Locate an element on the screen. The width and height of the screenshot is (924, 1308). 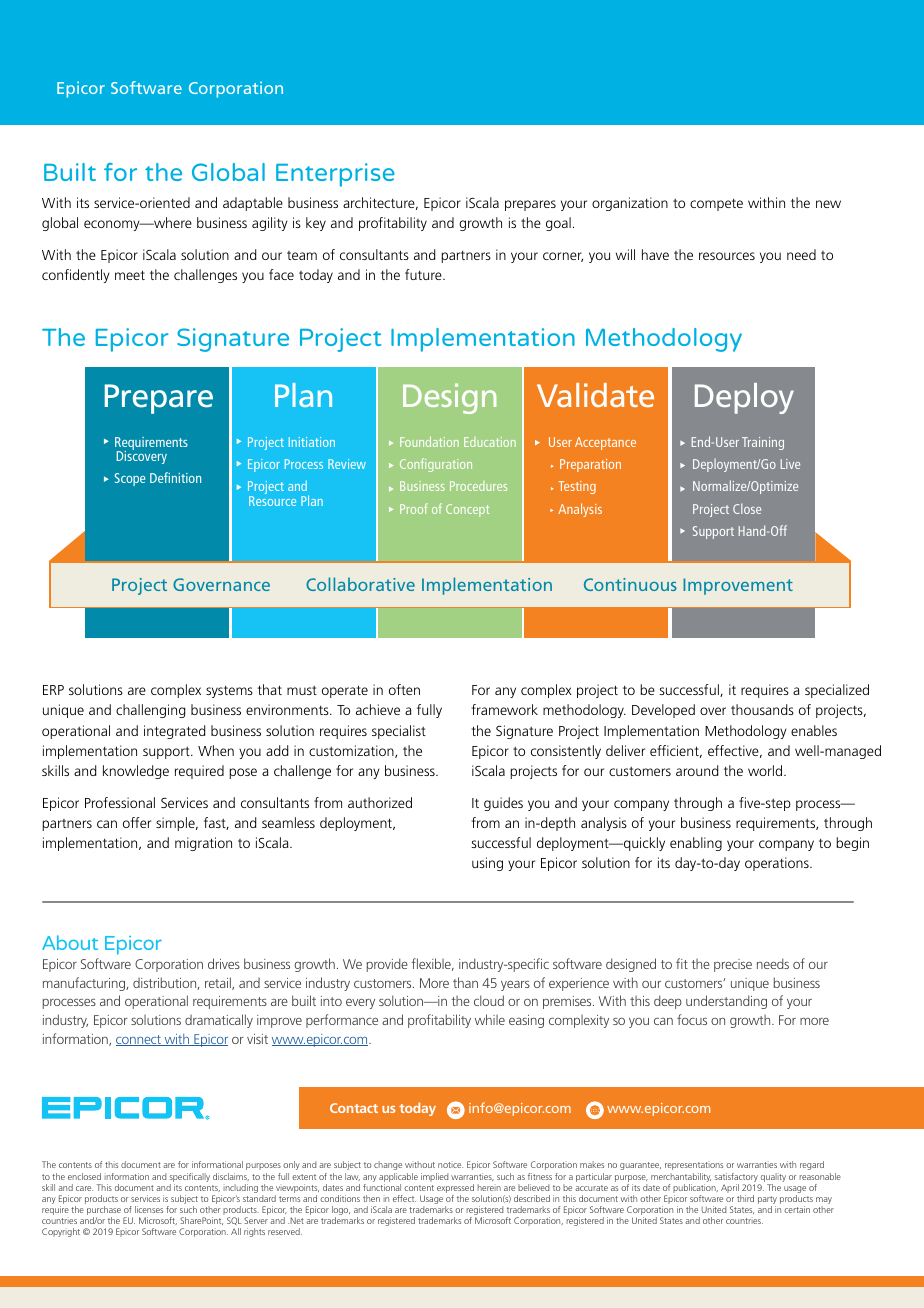
challenging is located at coordinates (150, 711).
